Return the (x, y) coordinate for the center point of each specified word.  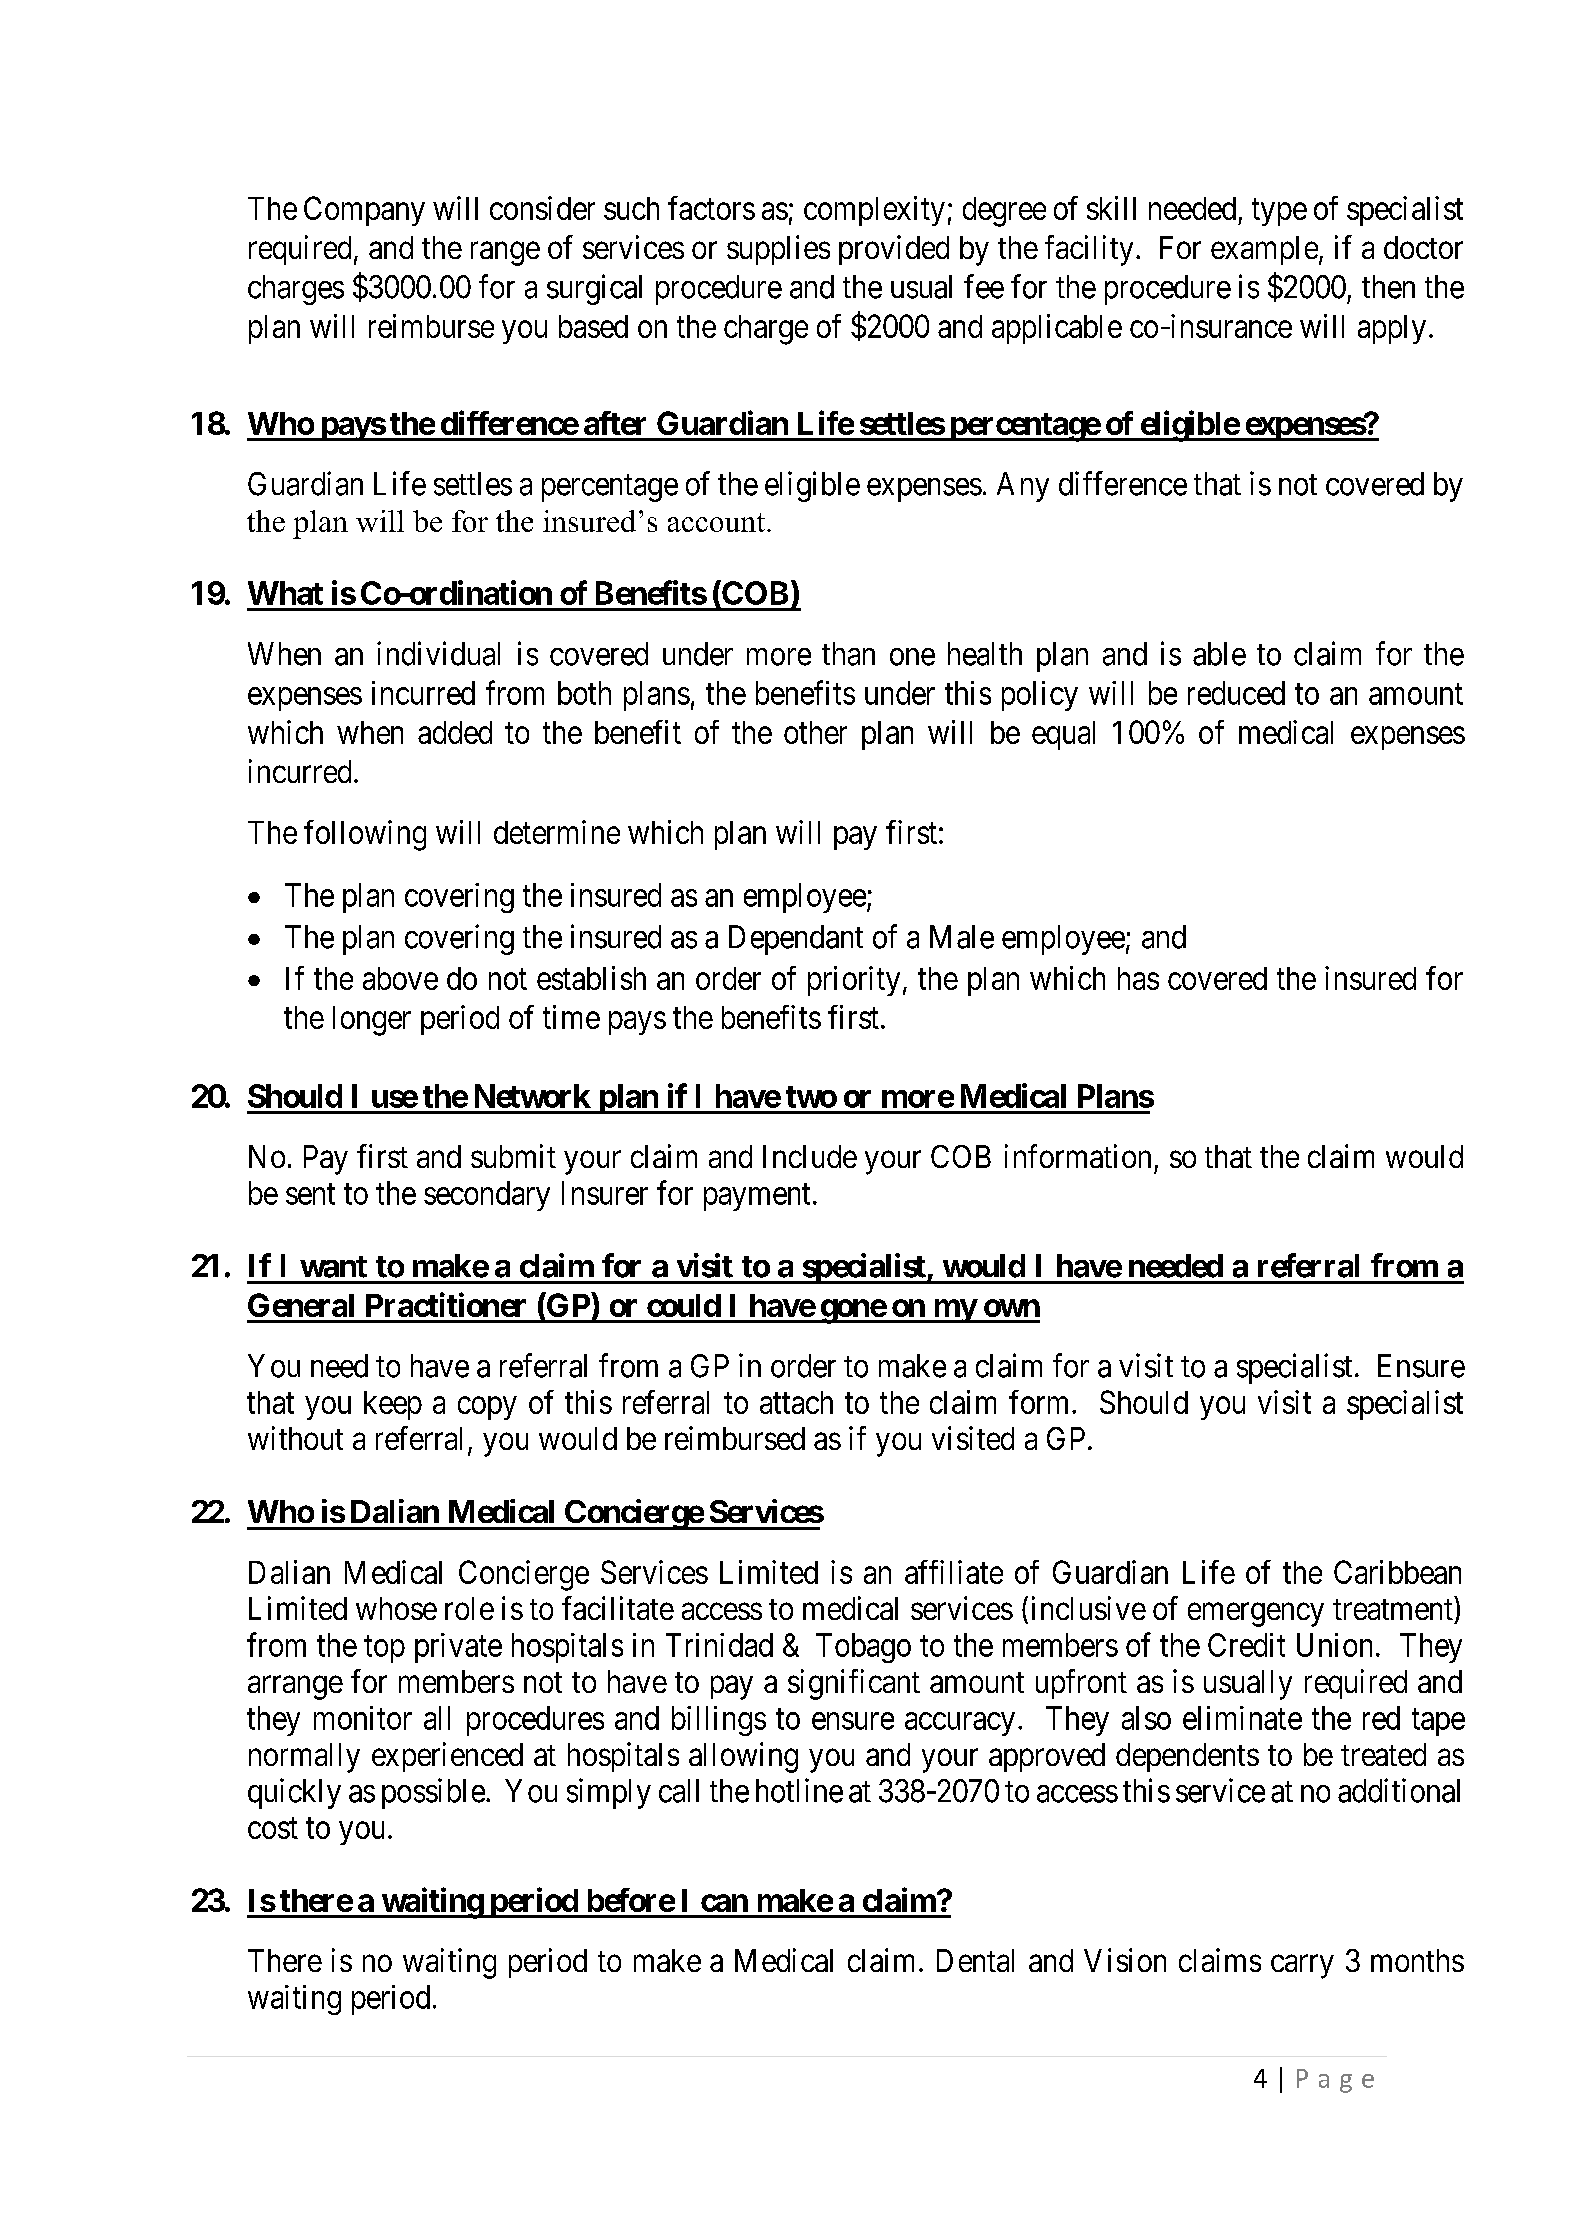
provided (894, 250)
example (1264, 250)
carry (1302, 1967)
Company (364, 211)
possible (433, 1793)
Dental (975, 1960)
